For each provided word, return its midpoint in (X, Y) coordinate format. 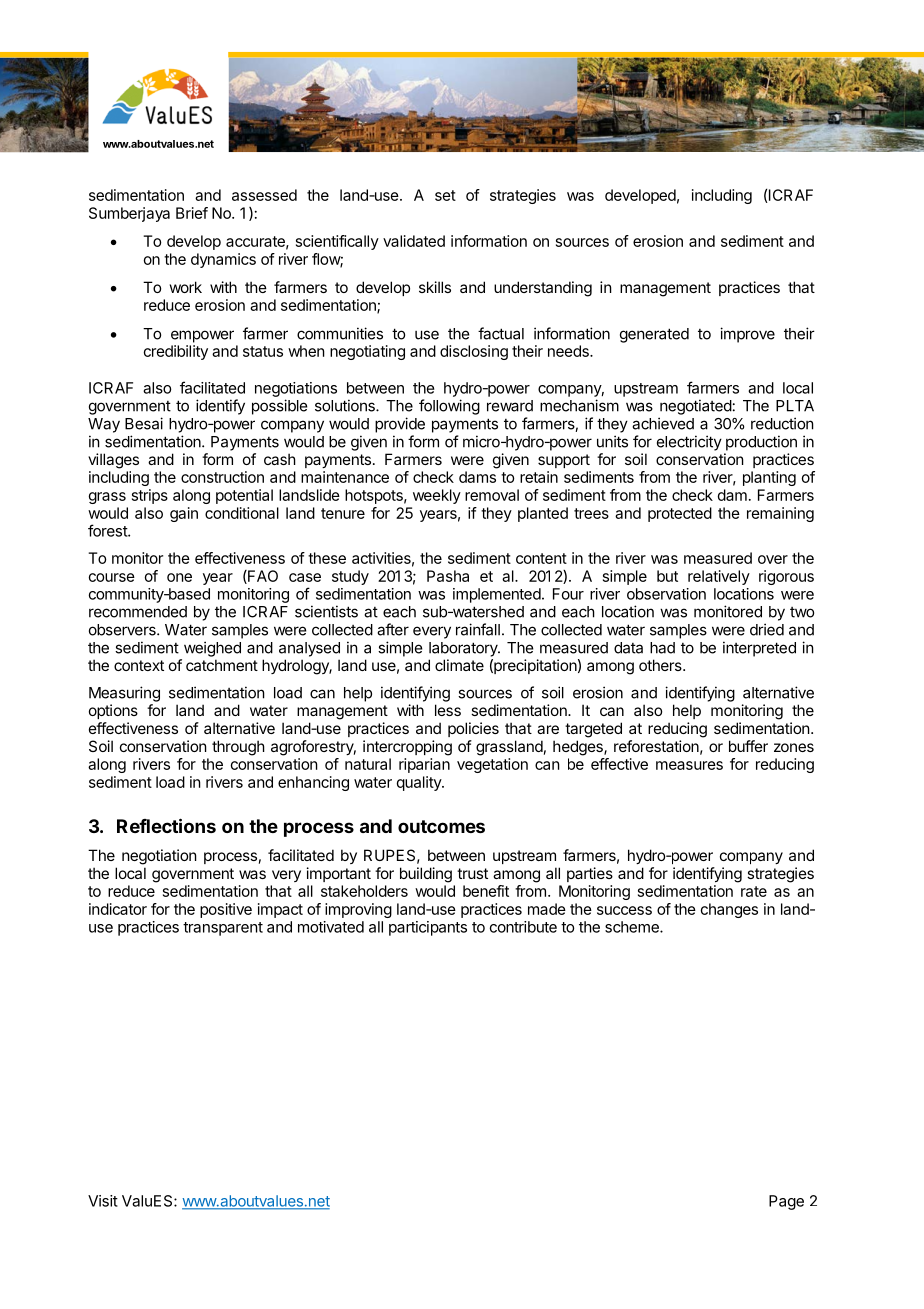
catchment (222, 665)
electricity (689, 443)
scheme (633, 927)
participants (428, 928)
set (445, 195)
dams (477, 477)
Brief (192, 213)
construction (222, 477)
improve (747, 335)
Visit (103, 1201)
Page (786, 1202)
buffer (748, 746)
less (448, 710)
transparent (223, 929)
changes (729, 910)
